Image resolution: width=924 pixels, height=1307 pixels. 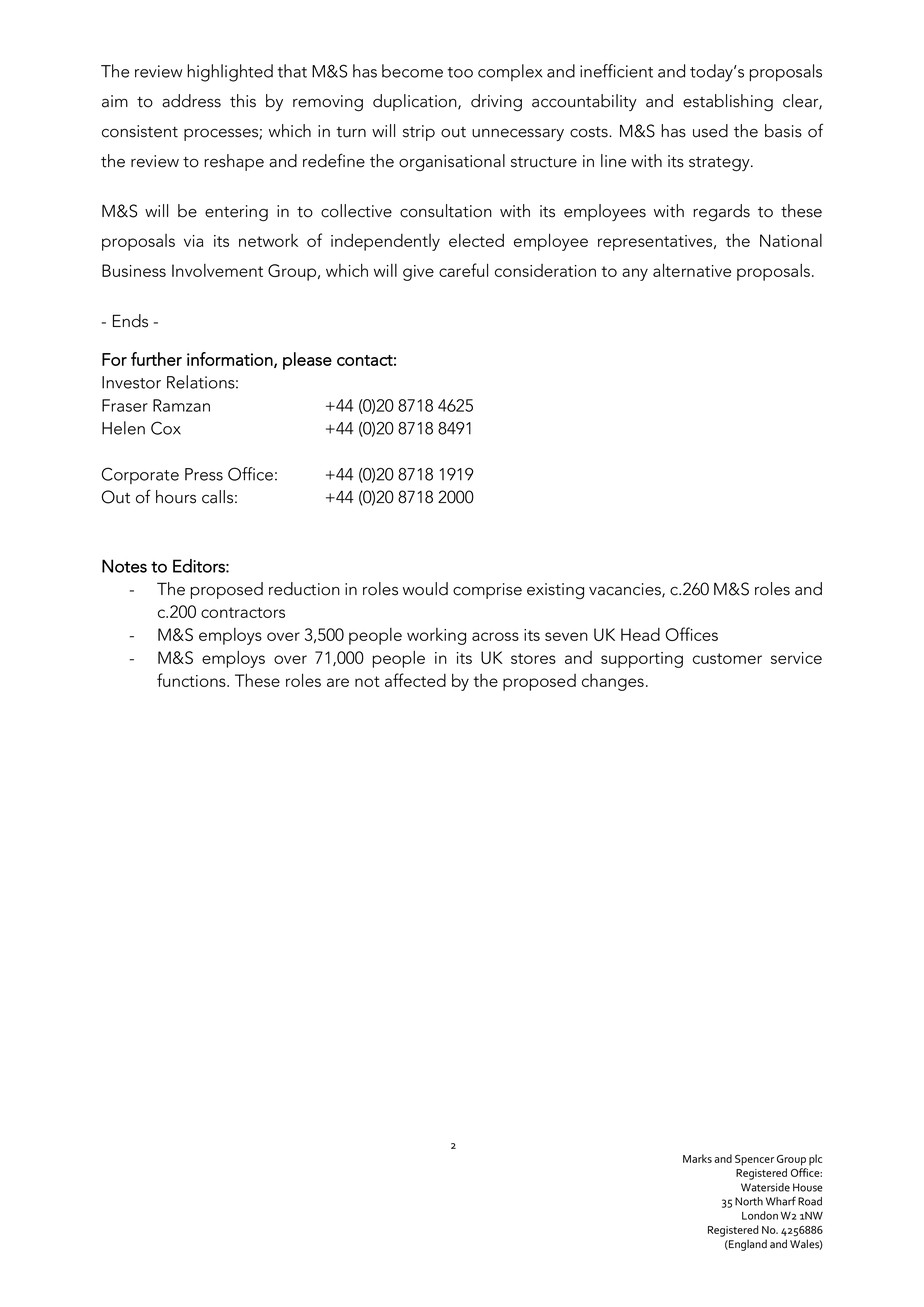 I want to click on comprise, so click(x=487, y=591).
